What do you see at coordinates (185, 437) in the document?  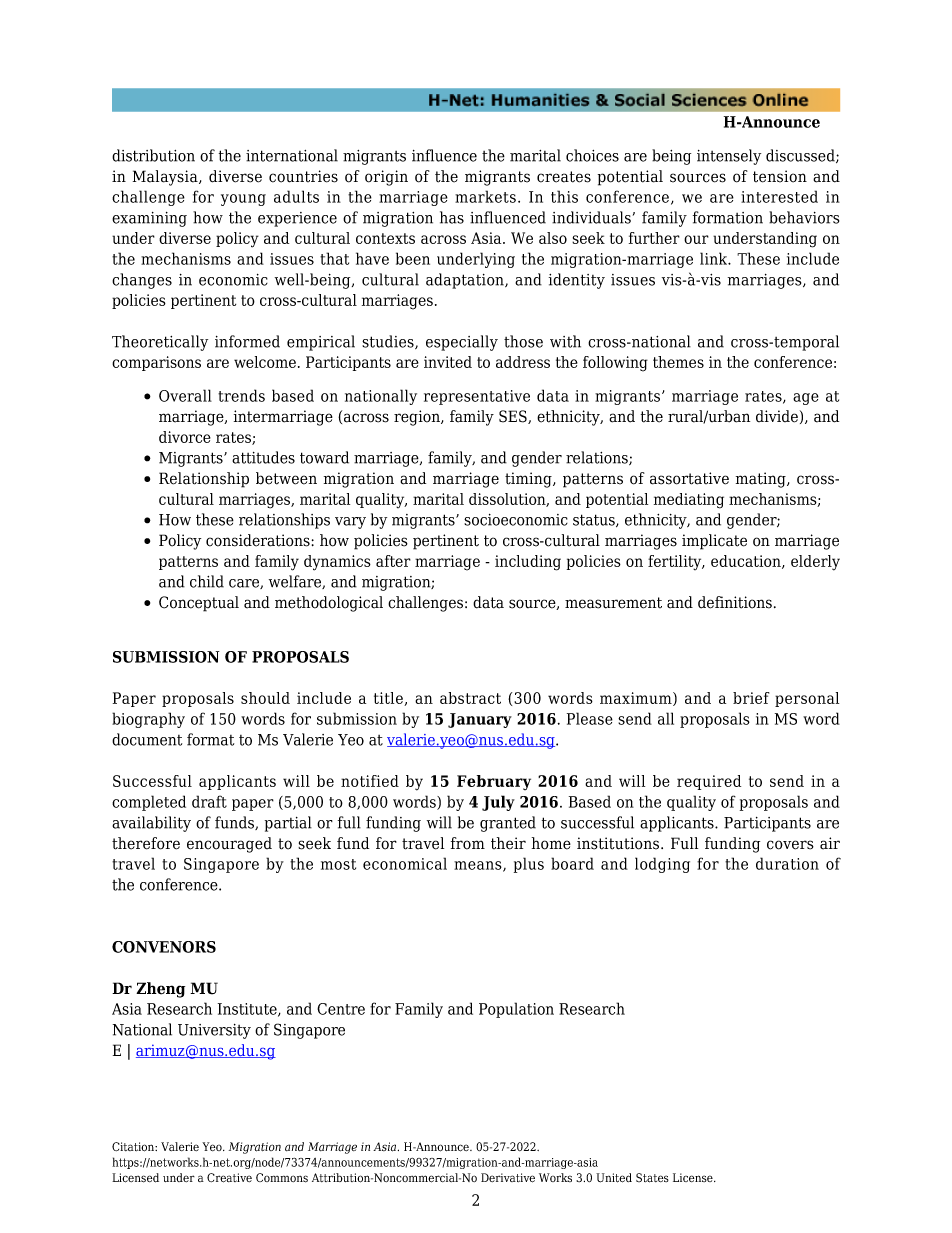 I see `divorce` at bounding box center [185, 437].
